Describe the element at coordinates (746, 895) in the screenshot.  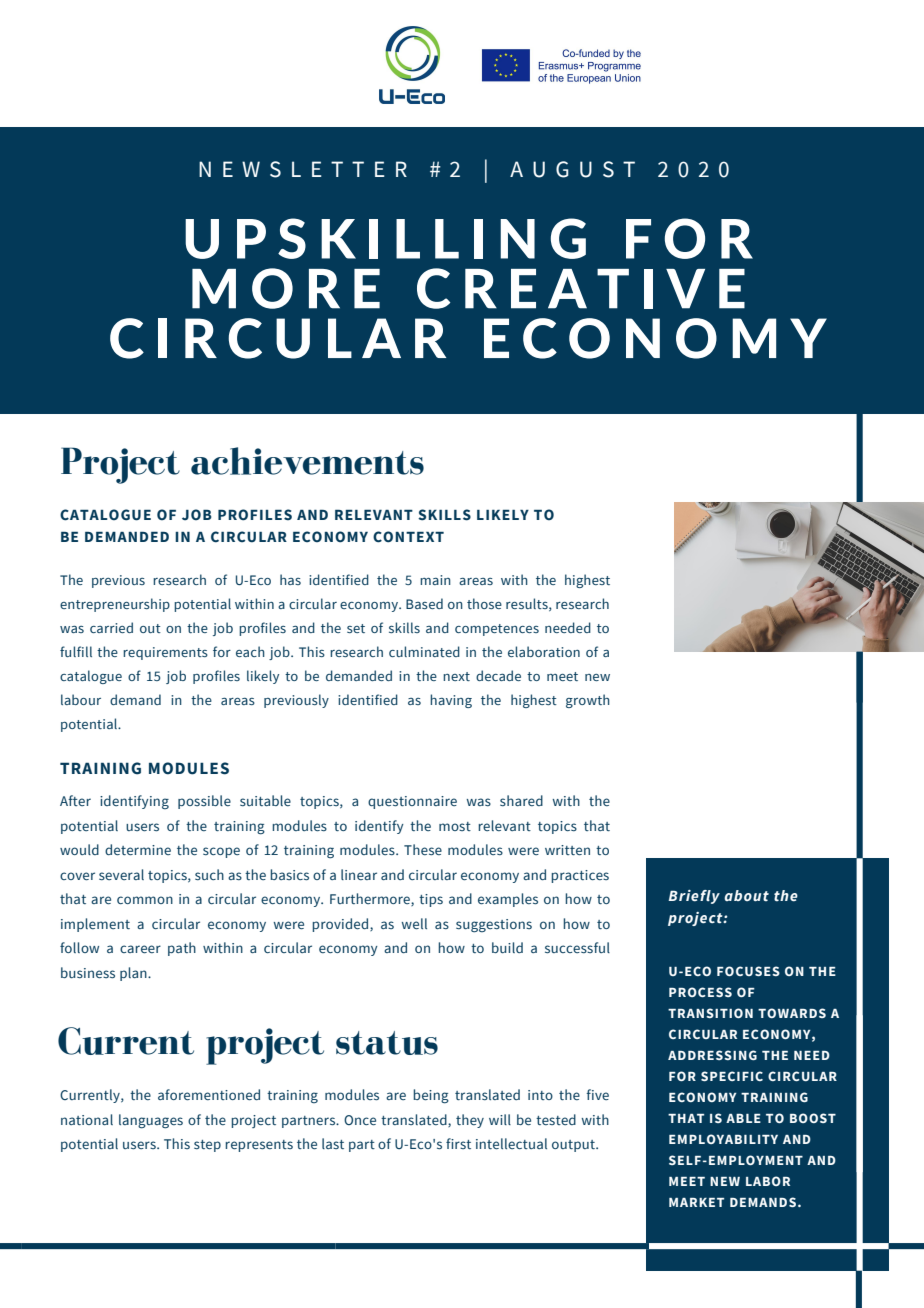
I see `about` at that location.
